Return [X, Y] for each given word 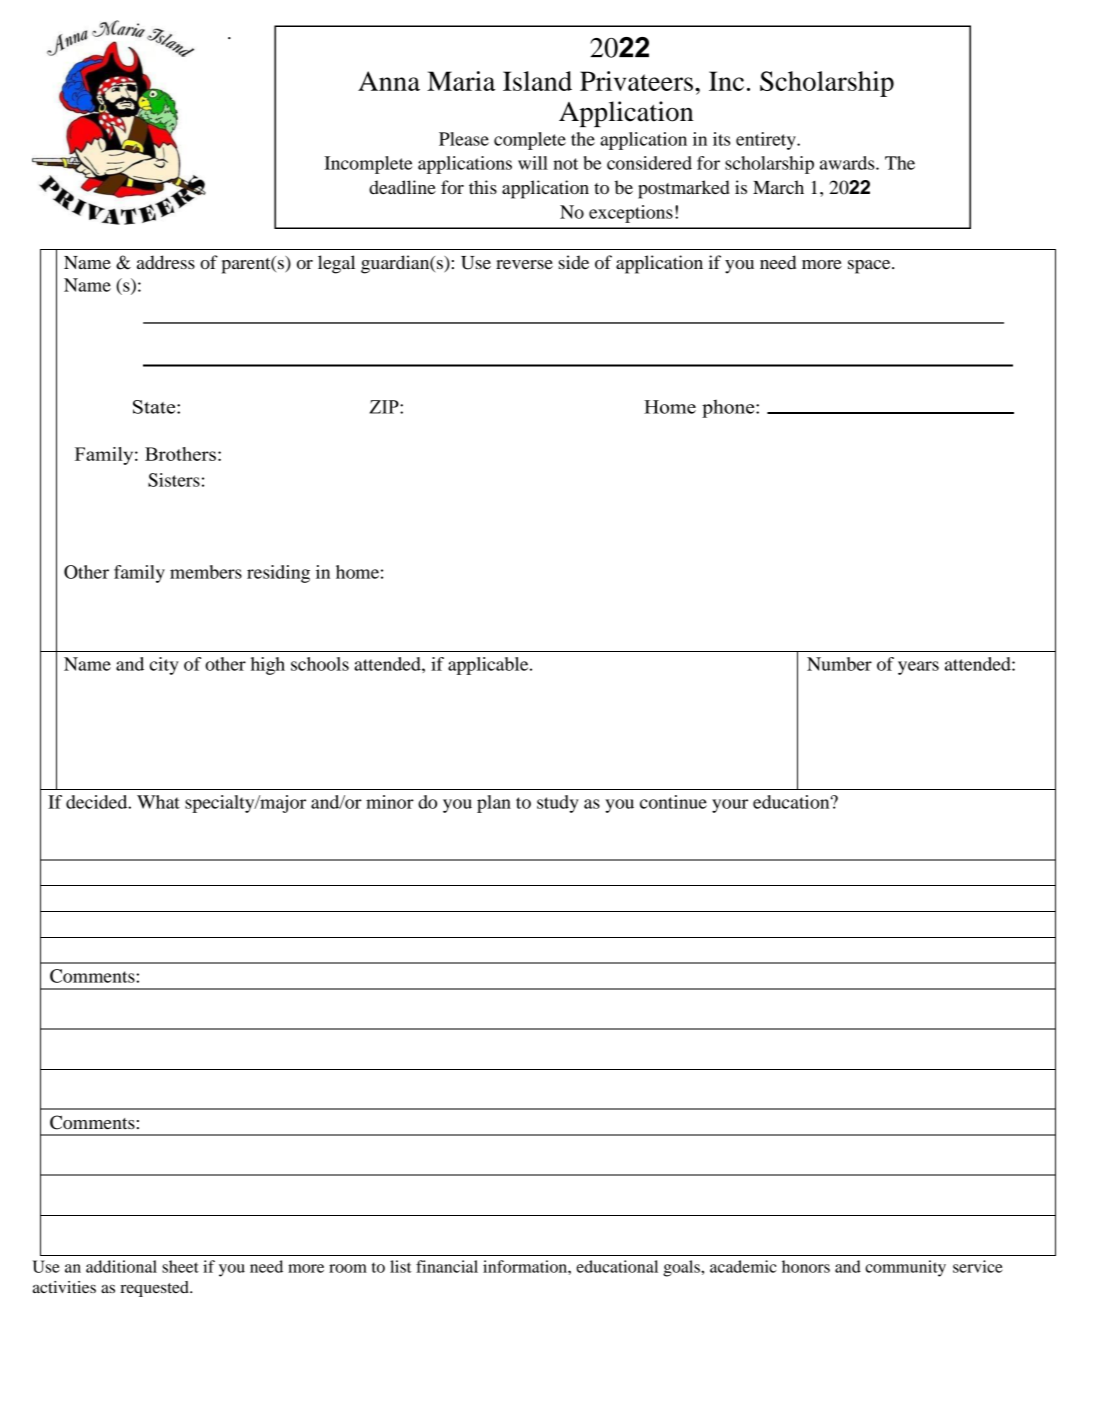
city [164, 666]
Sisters [174, 480]
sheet [180, 1266]
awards [848, 163]
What [158, 802]
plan [494, 804]
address [166, 262]
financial [447, 1266]
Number [839, 664]
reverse [524, 264]
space [870, 267]
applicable [489, 666]
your [730, 806]
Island [537, 81]
